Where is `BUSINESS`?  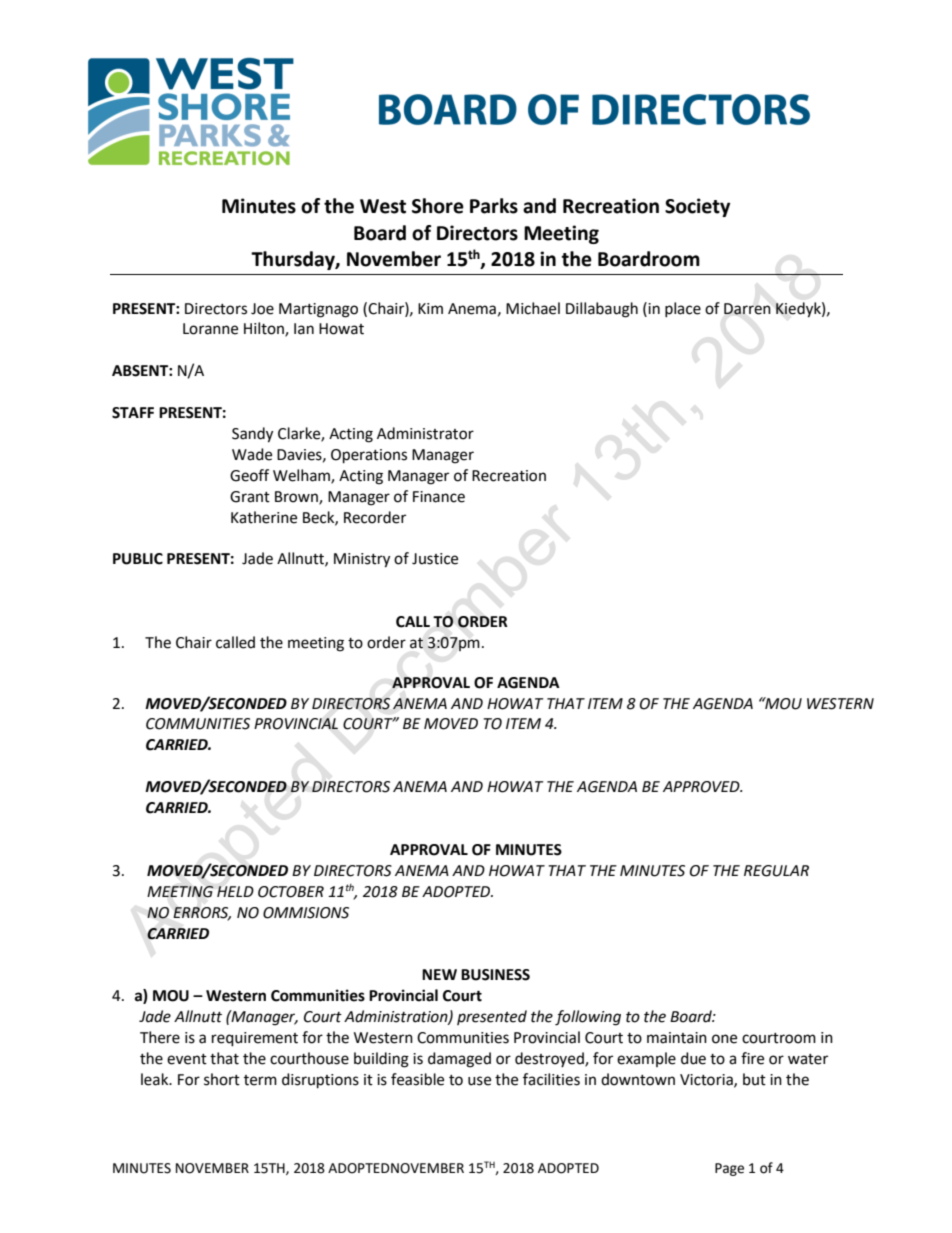
BUSINESS is located at coordinates (495, 975).
